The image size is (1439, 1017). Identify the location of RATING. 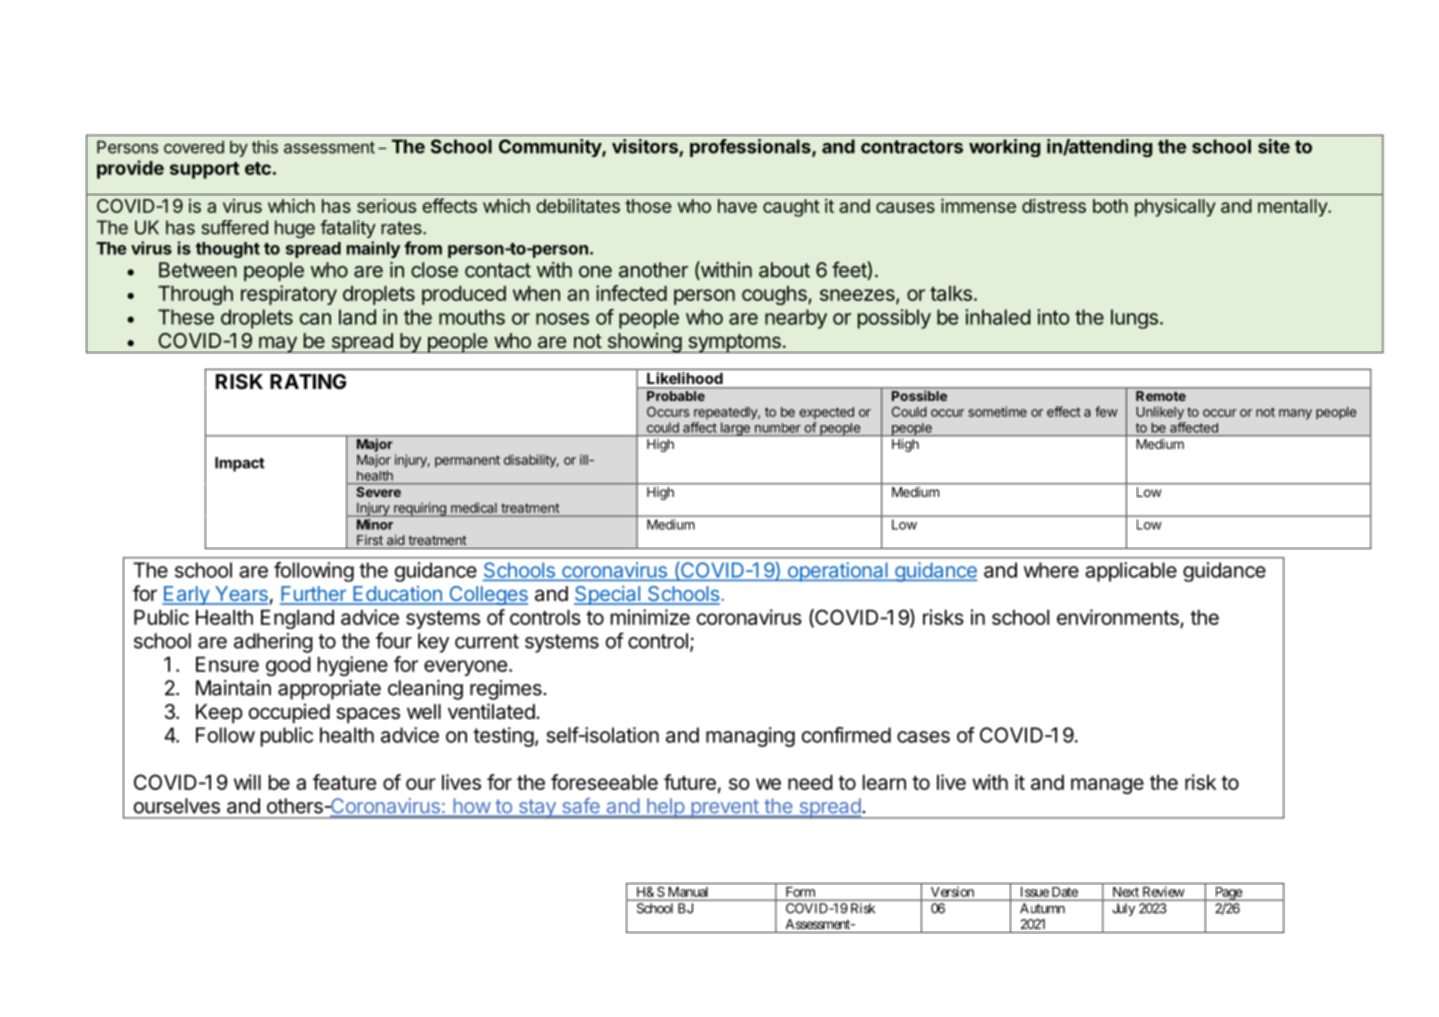
(308, 381).
